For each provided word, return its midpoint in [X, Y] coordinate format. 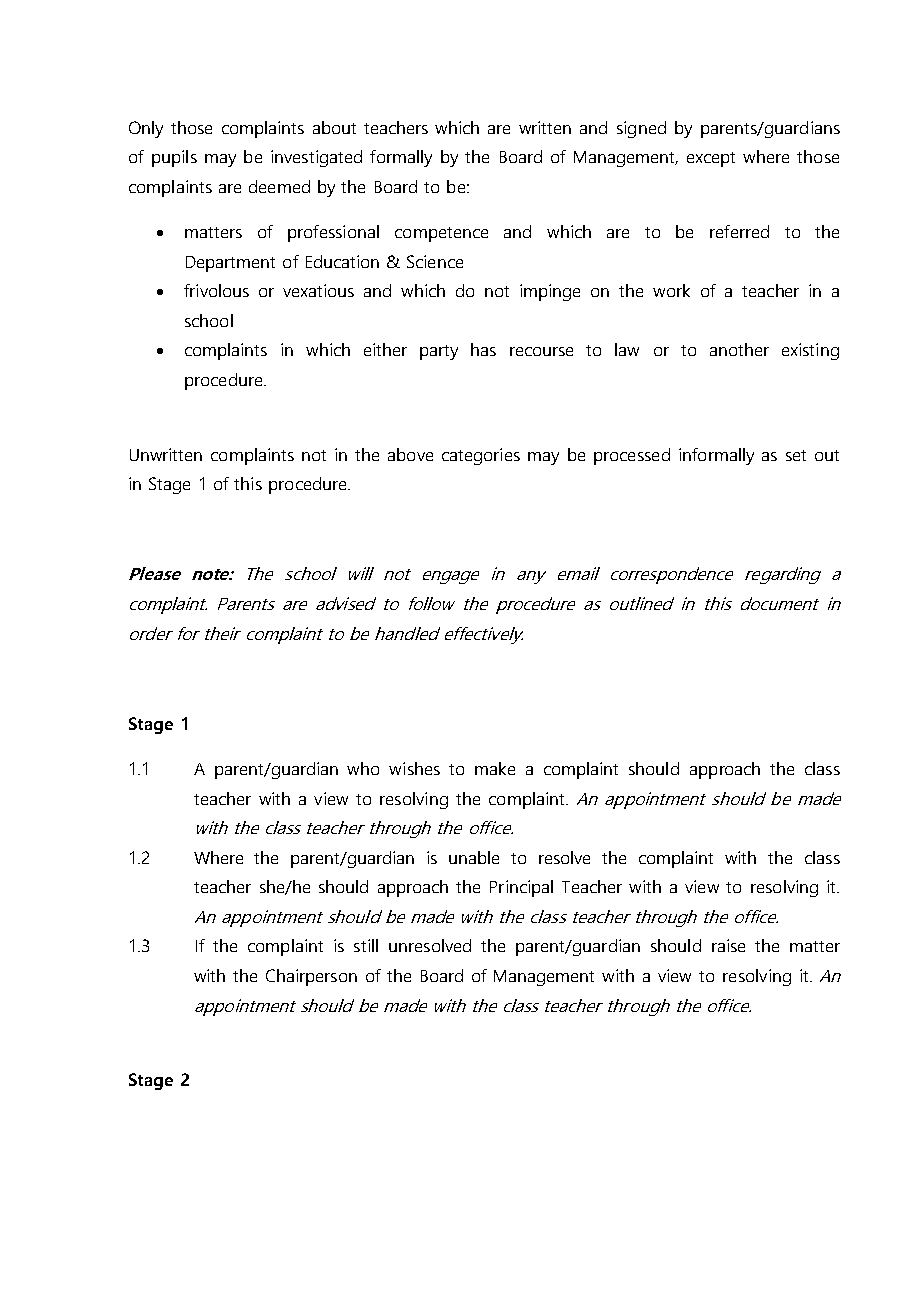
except [711, 159]
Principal [521, 888]
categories [481, 456]
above [410, 454]
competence [441, 234]
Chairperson [311, 977]
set [796, 455]
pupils [174, 158]
